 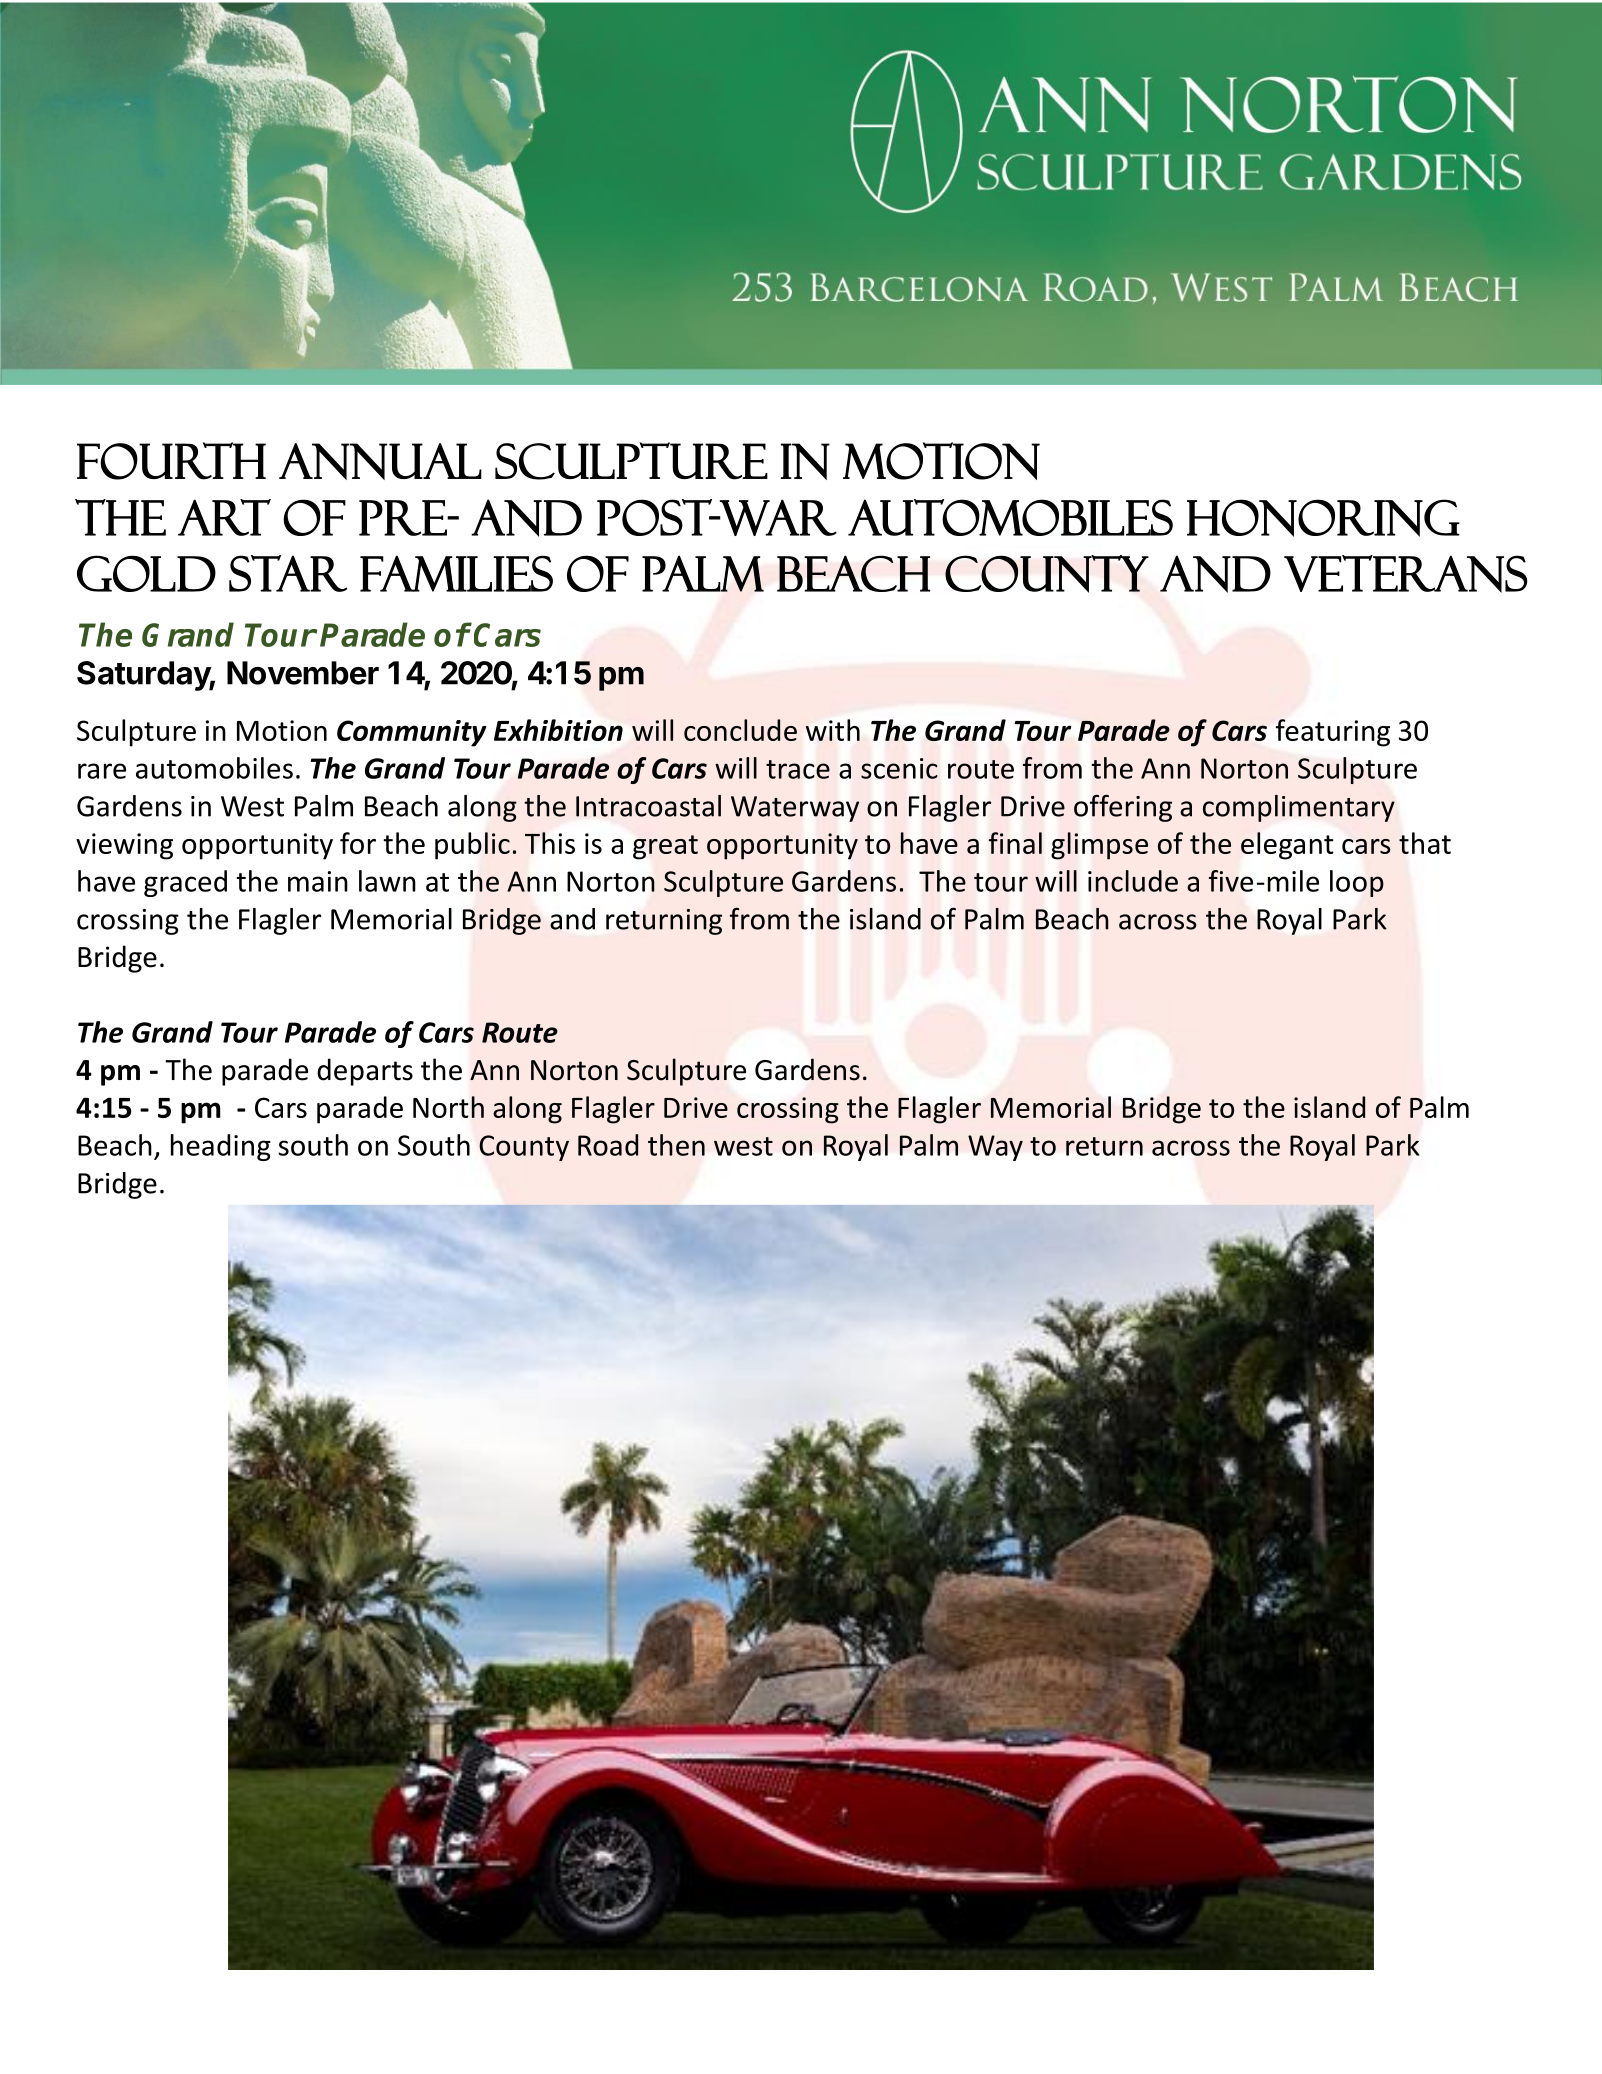 What do you see at coordinates (795, 809) in the screenshot?
I see `Waterway` at bounding box center [795, 809].
